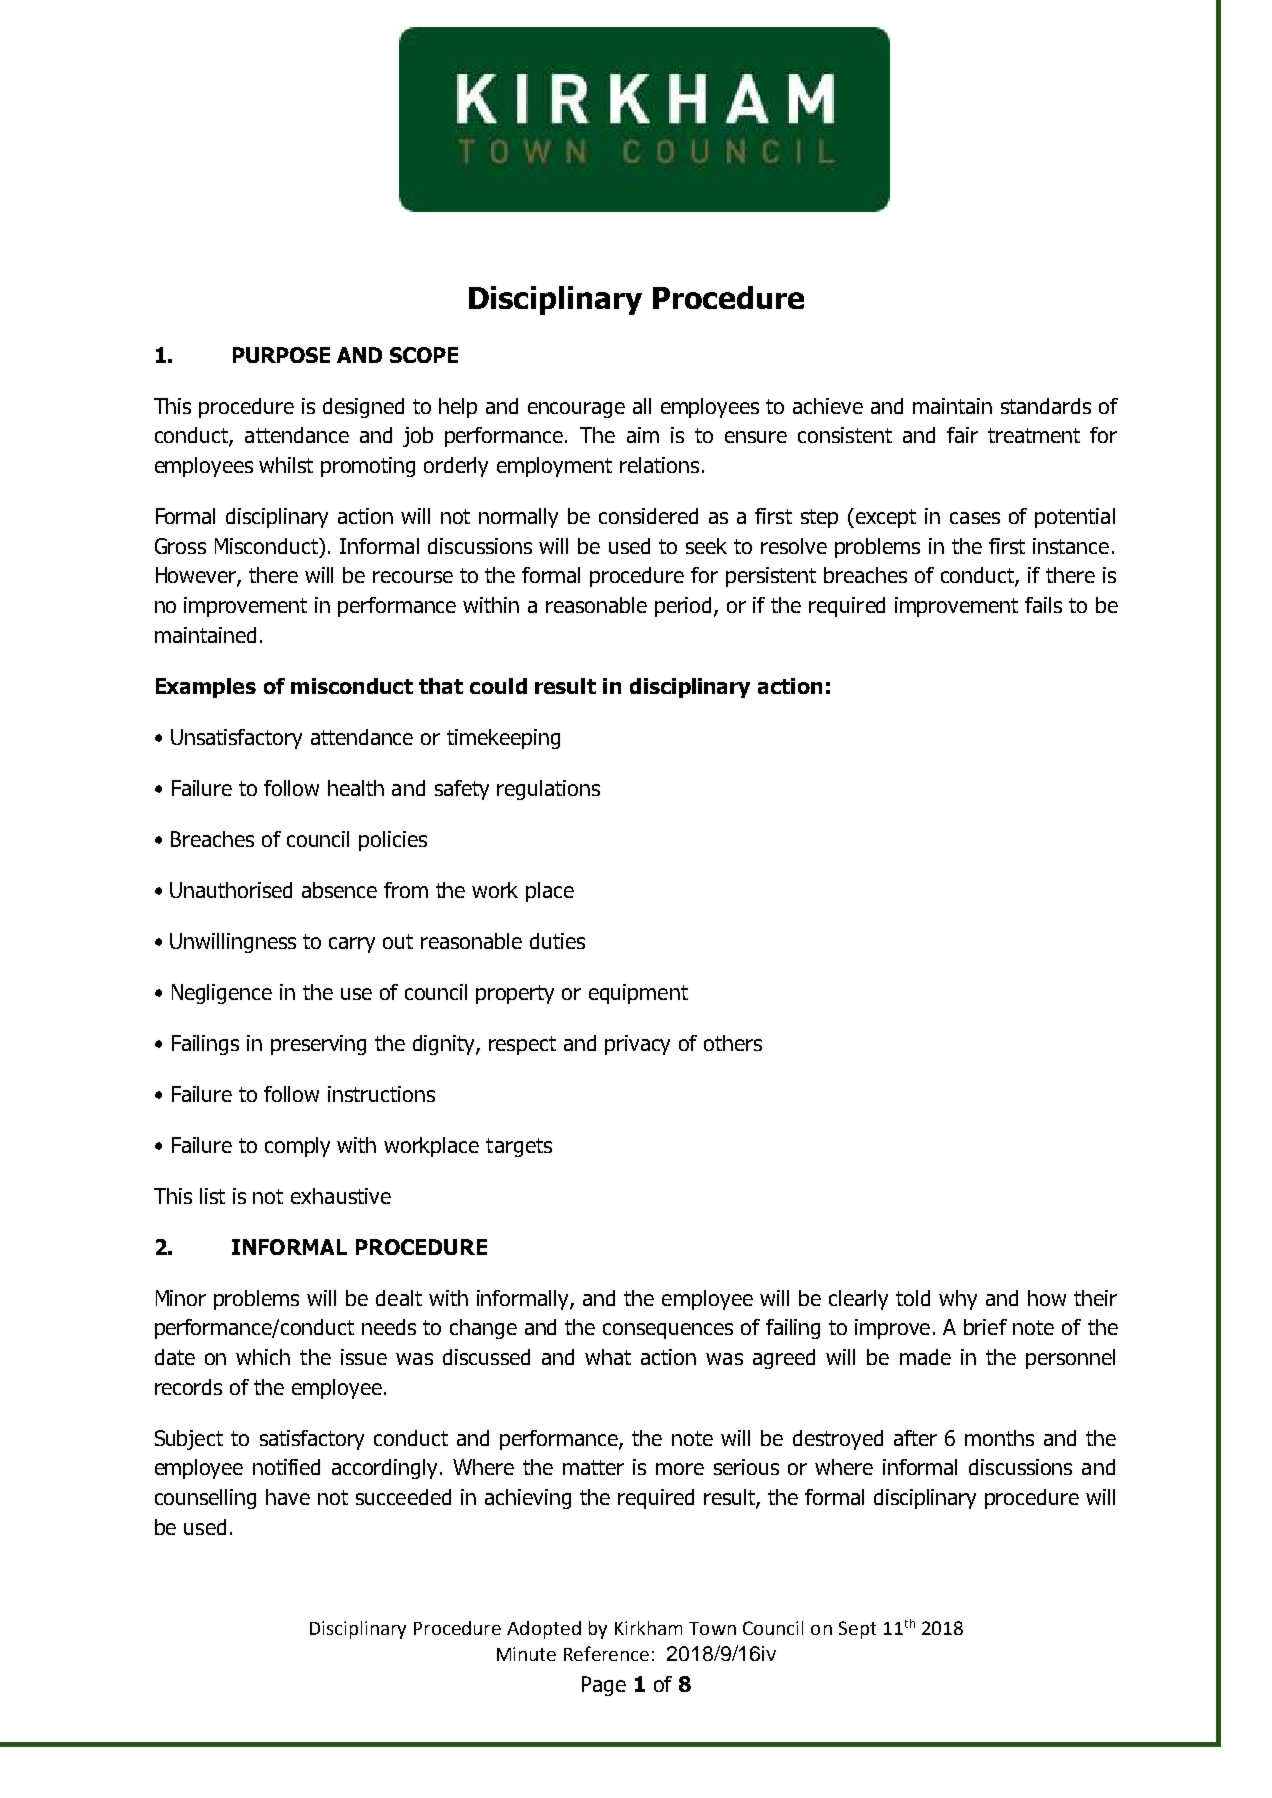 The width and height of the image is (1272, 1798). Describe the element at coordinates (648, 1628) in the image. I see `Kirkham` at that location.
